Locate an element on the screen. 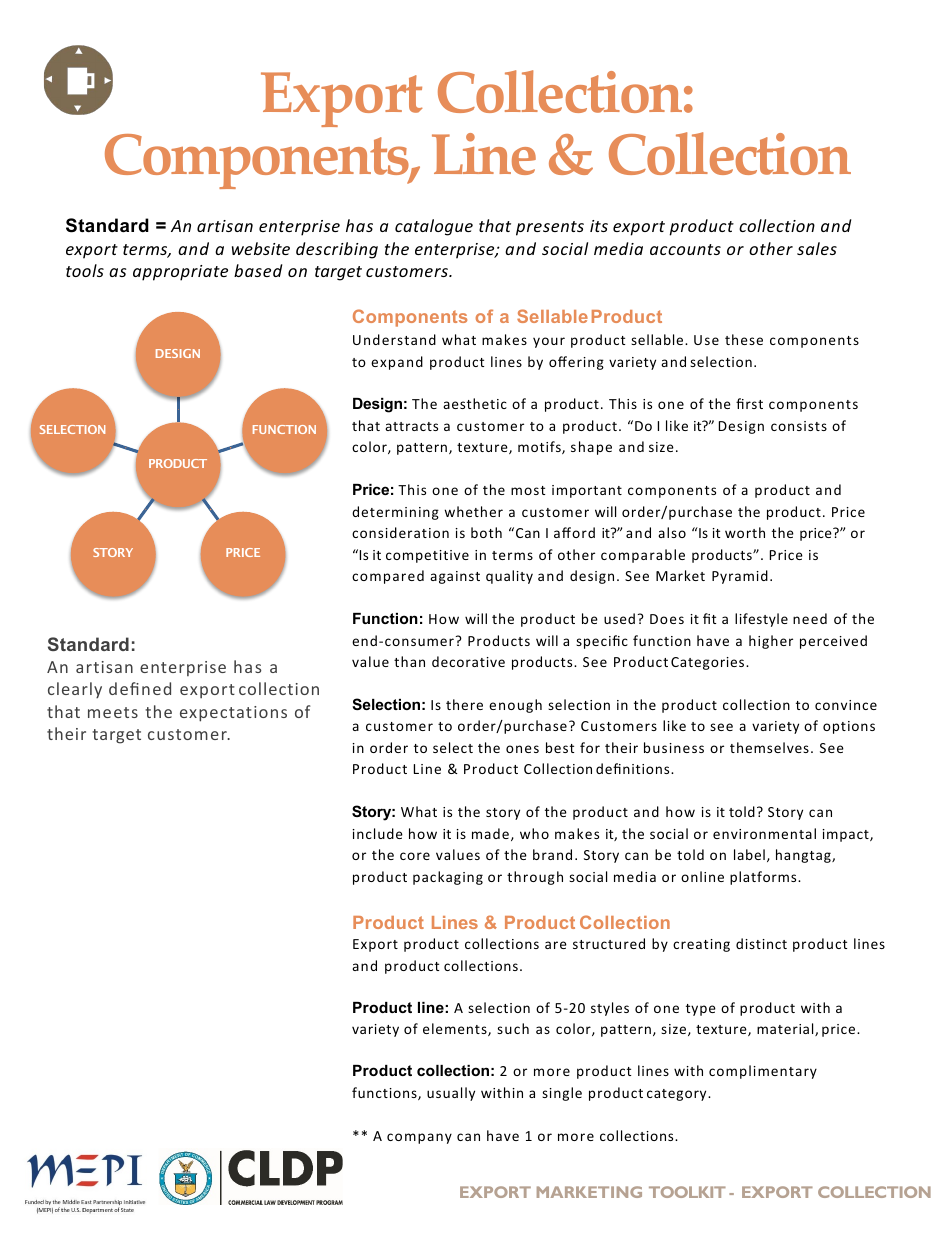 This screenshot has width=952, height=1233. company is located at coordinates (419, 1138).
